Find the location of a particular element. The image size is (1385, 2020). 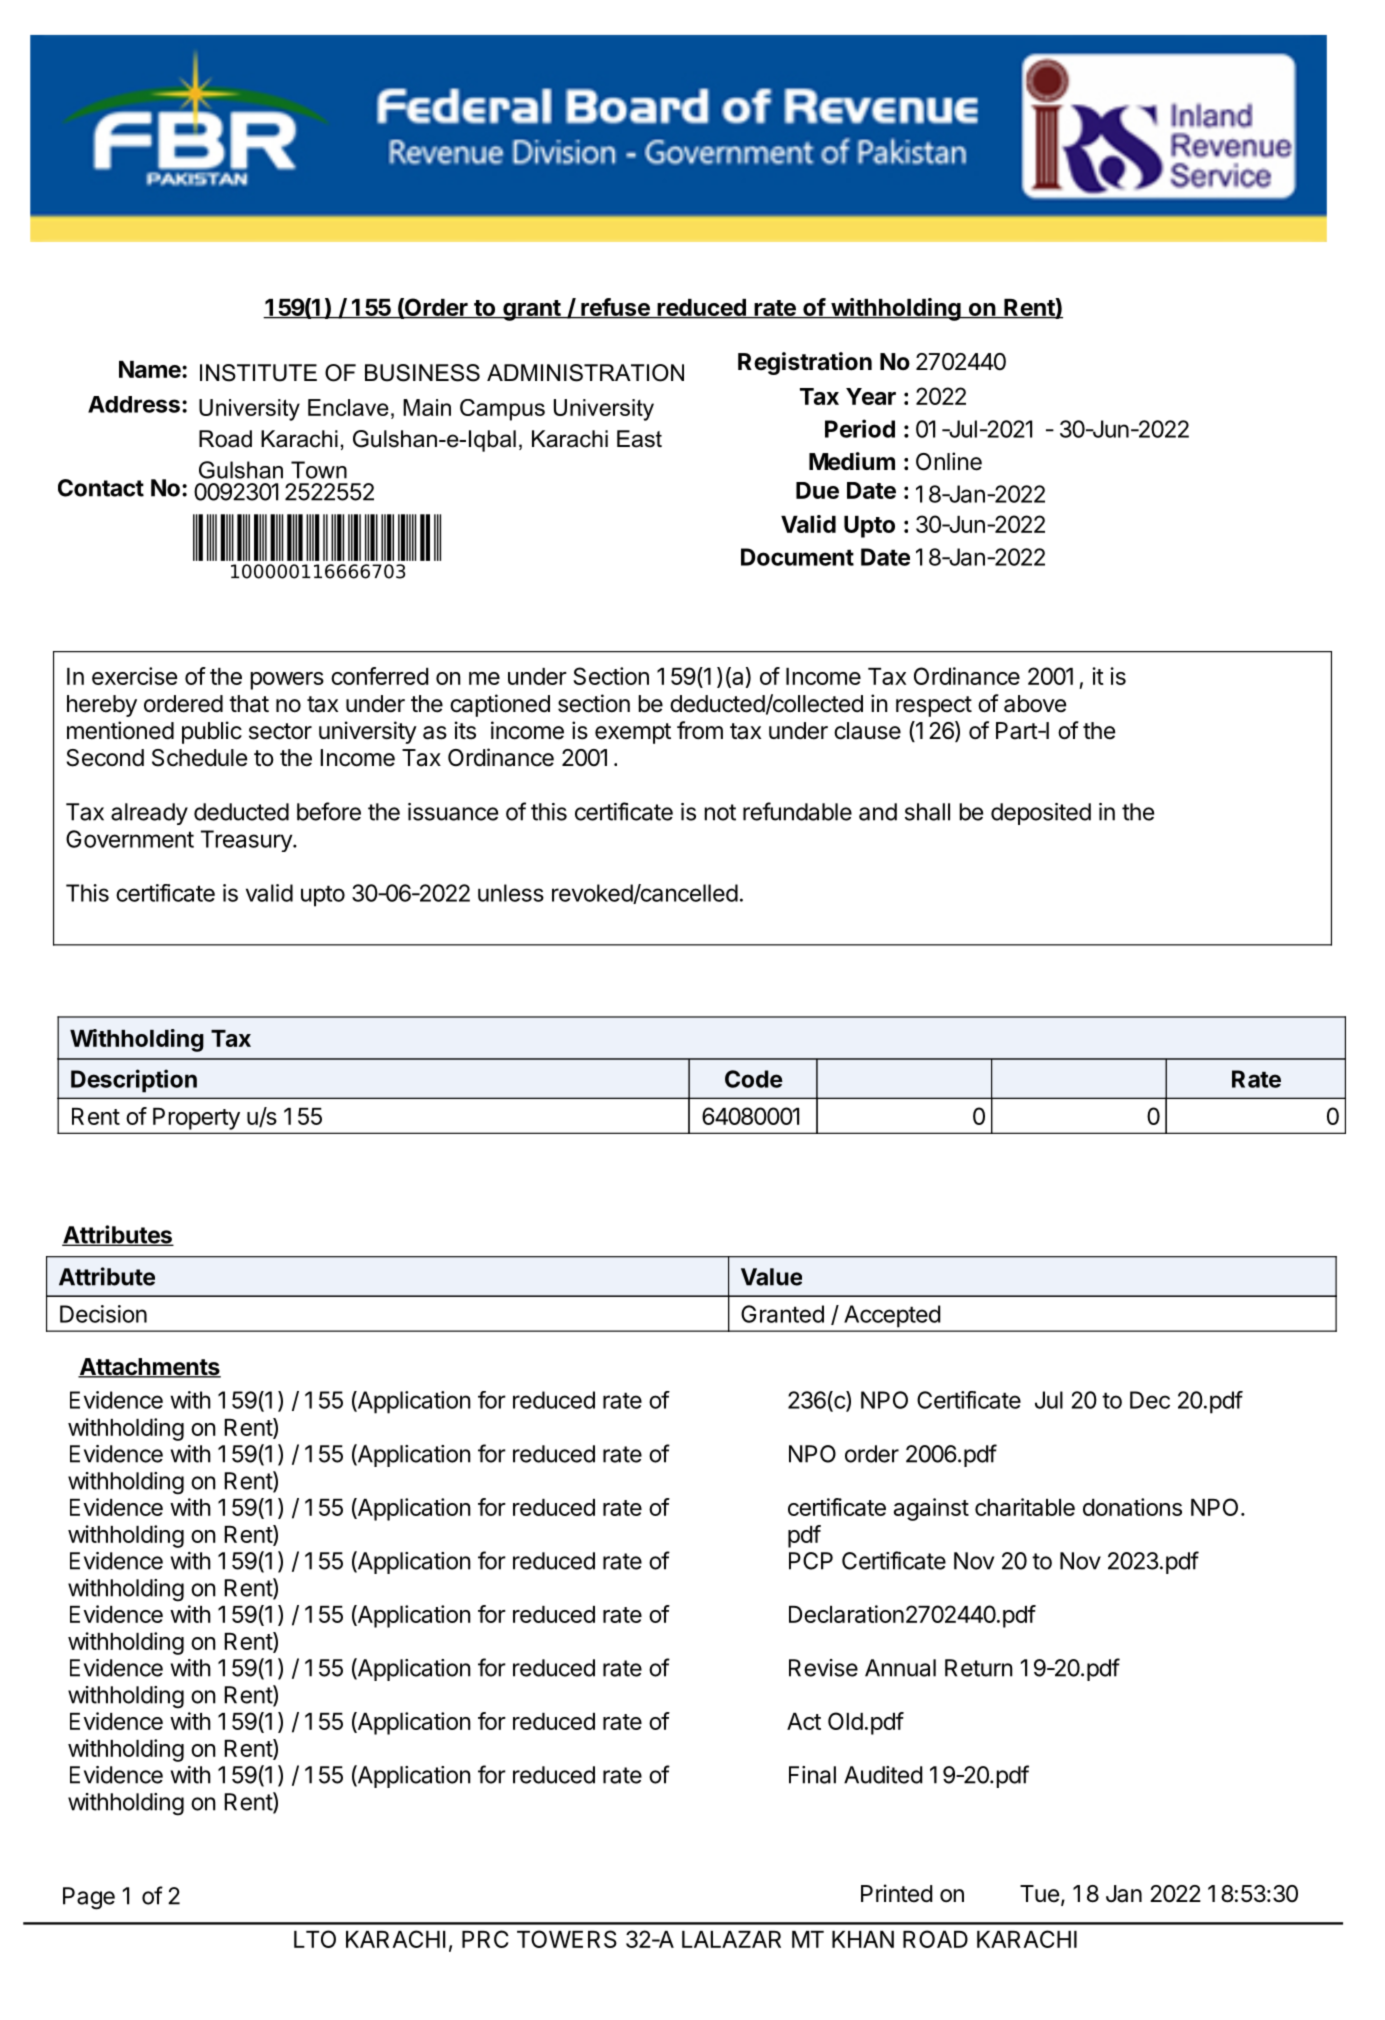

ADMINISTRATION is located at coordinates (585, 373).
